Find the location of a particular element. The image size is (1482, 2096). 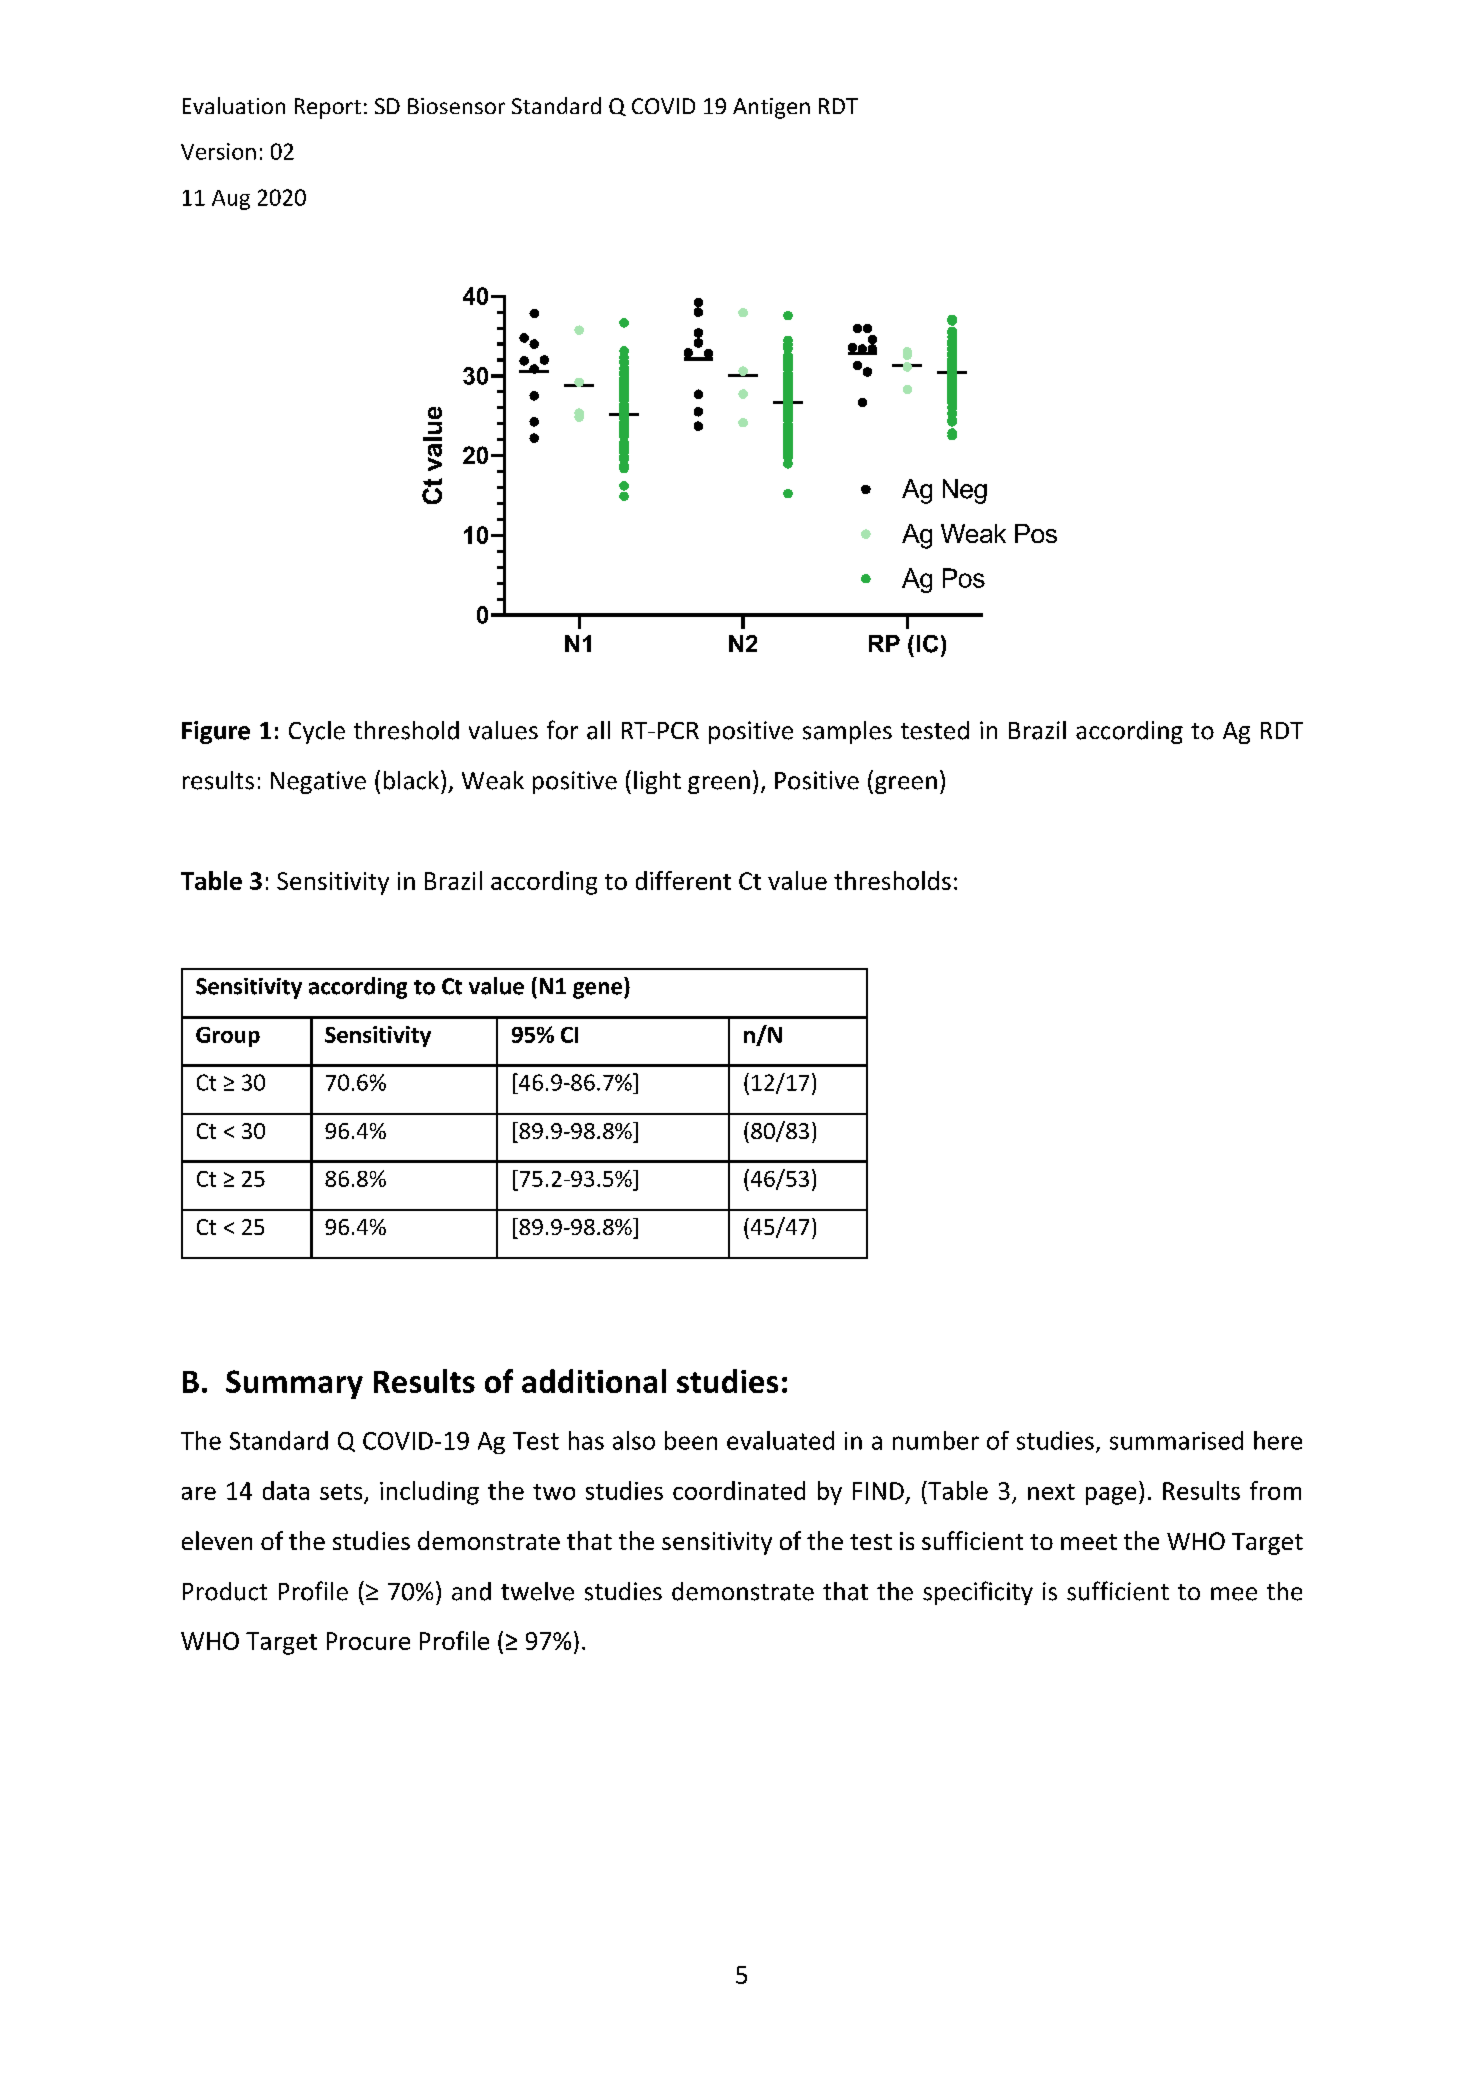

Report is located at coordinates (328, 108).
